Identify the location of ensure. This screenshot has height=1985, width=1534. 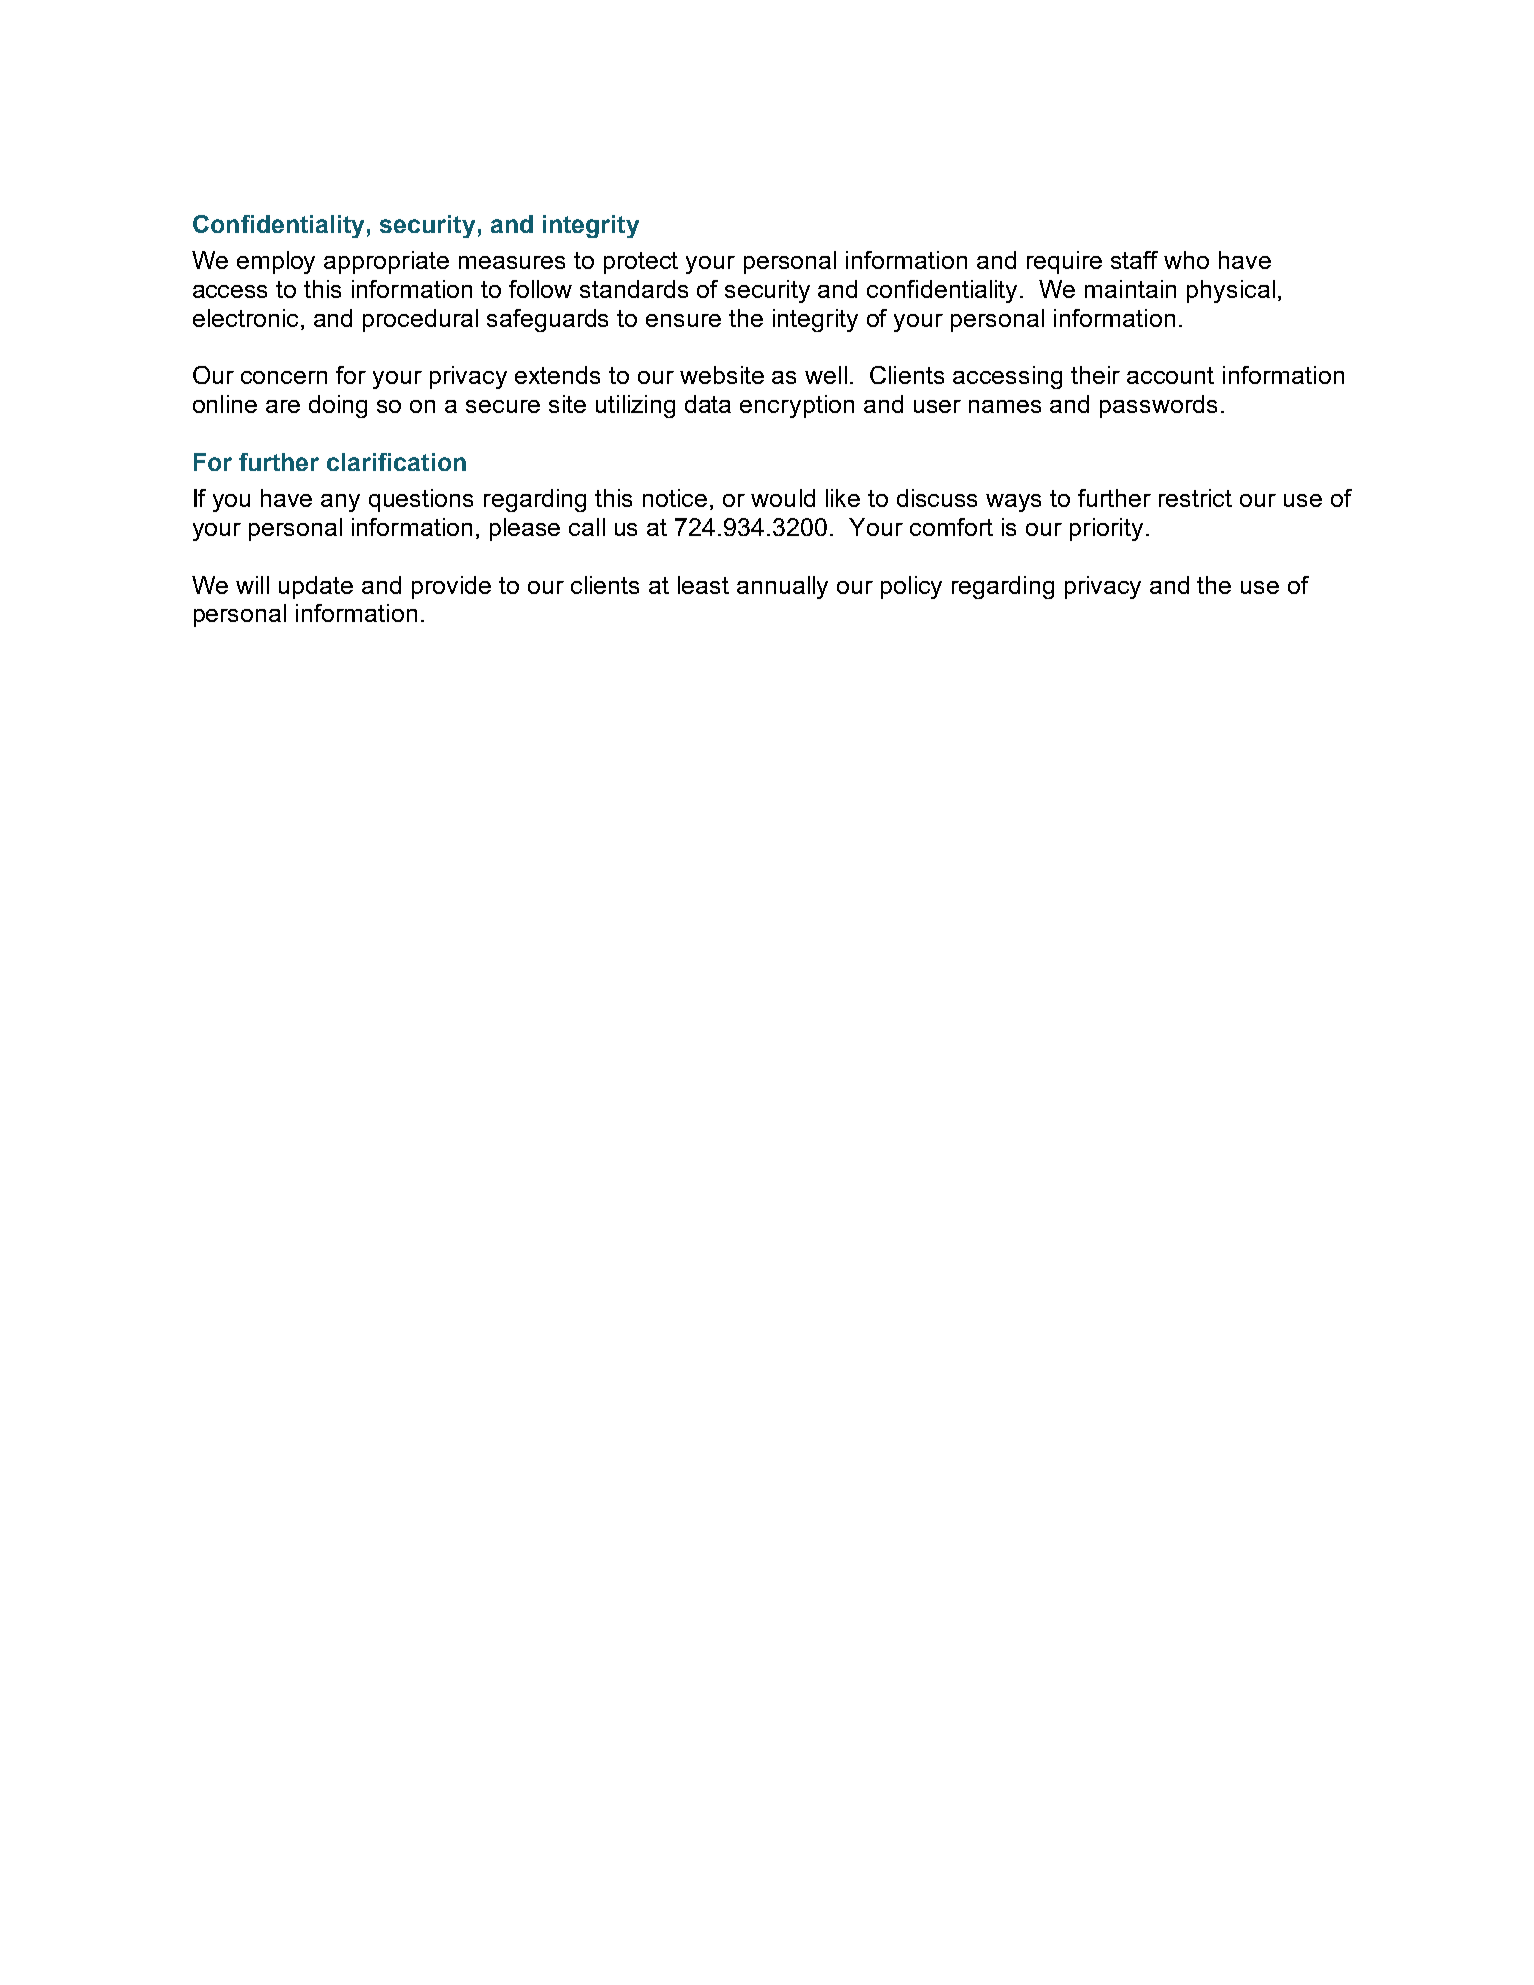
(683, 320).
